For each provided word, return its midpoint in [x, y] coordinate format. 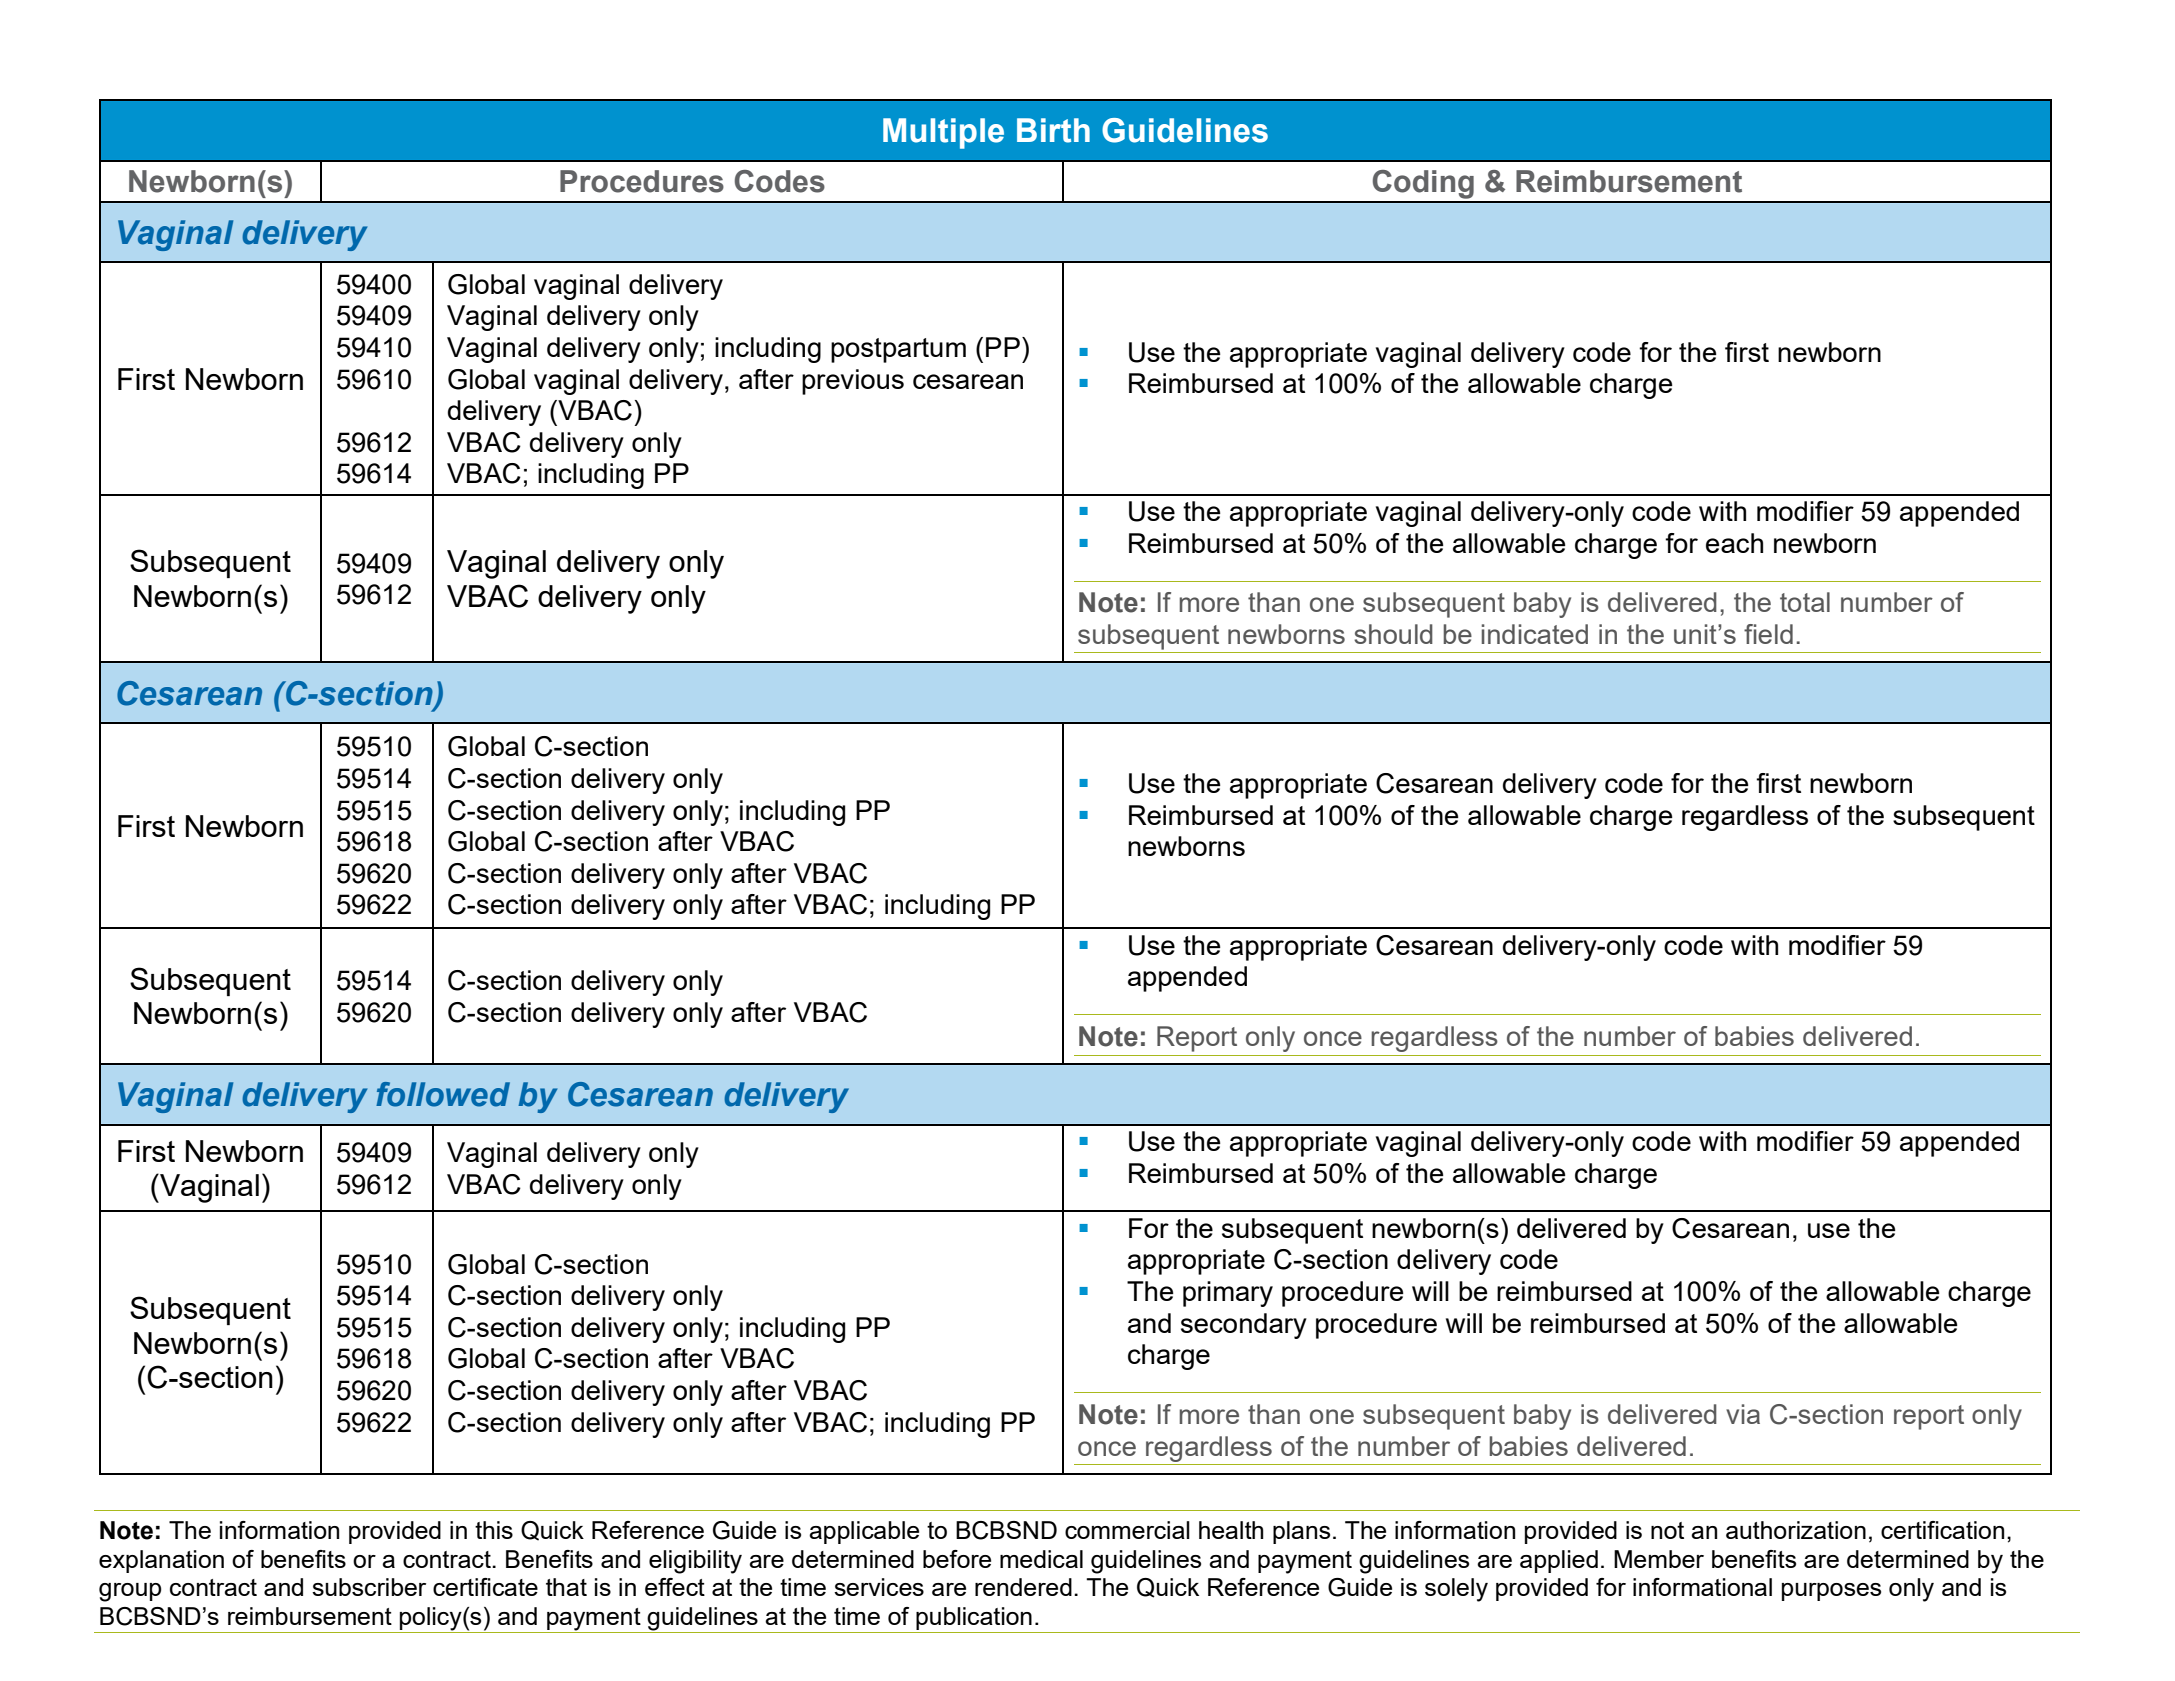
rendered [1023, 1587]
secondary [1244, 1326]
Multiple [943, 133]
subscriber [369, 1587]
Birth [1053, 130]
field [1768, 634]
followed [443, 1094]
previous [853, 382]
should [1393, 634]
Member [1659, 1559]
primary [1228, 1294]
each [1734, 543]
